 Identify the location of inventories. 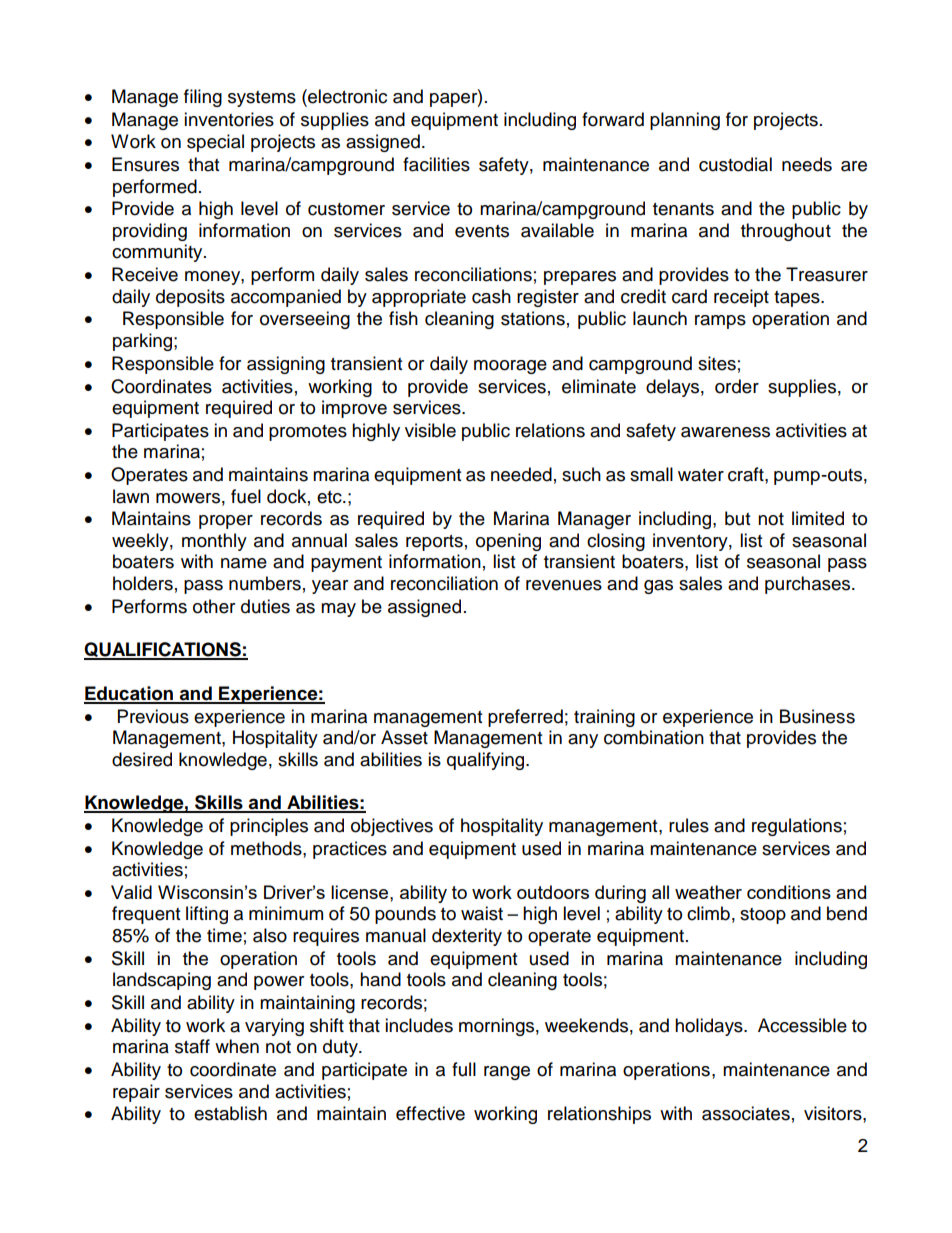
(229, 119).
